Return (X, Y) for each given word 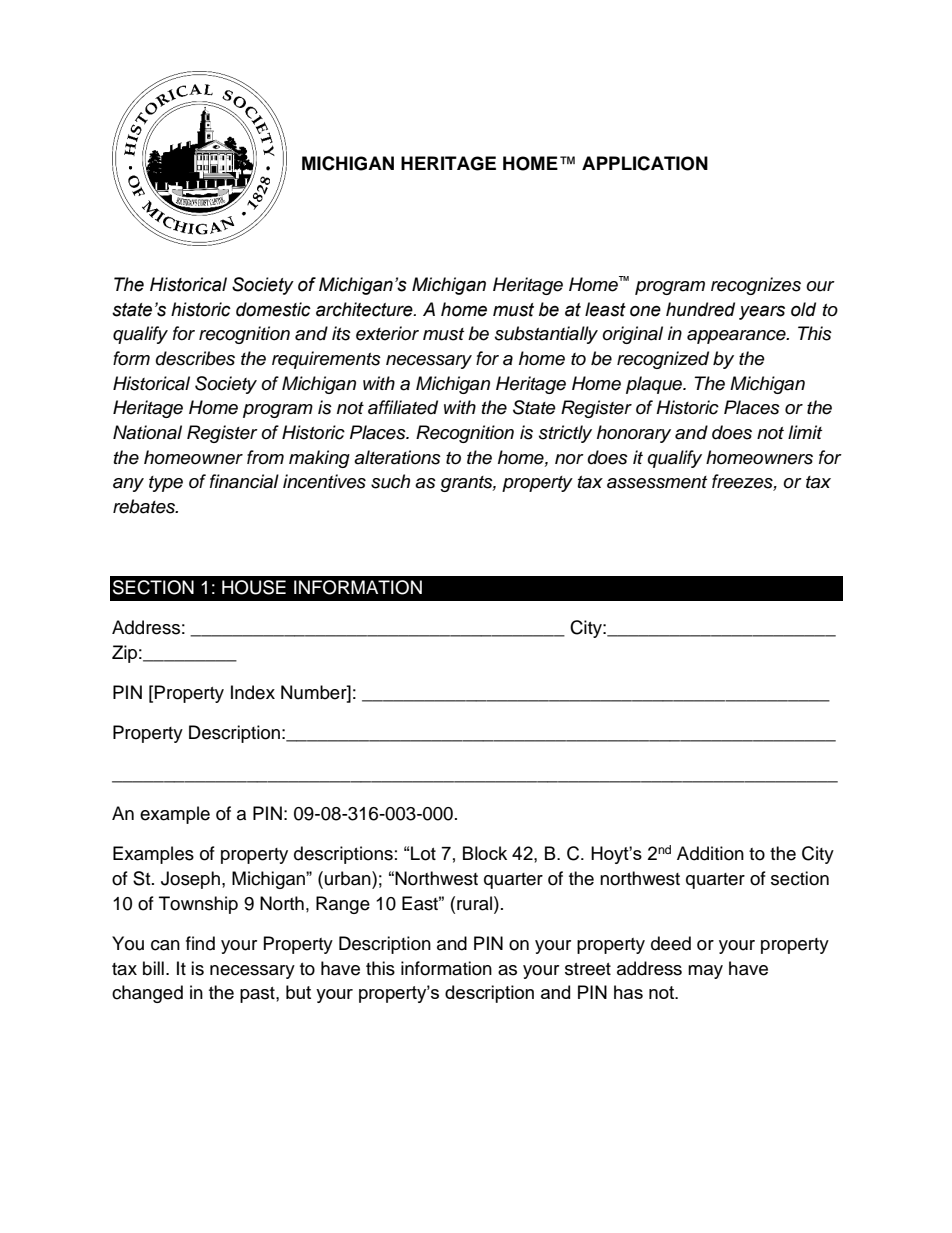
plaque (655, 385)
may (705, 972)
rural (476, 903)
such (390, 481)
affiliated (403, 407)
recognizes (756, 286)
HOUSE (254, 587)
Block (485, 853)
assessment (657, 482)
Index (253, 692)
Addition (710, 853)
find (200, 943)
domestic (273, 309)
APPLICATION (645, 163)
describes (195, 358)
